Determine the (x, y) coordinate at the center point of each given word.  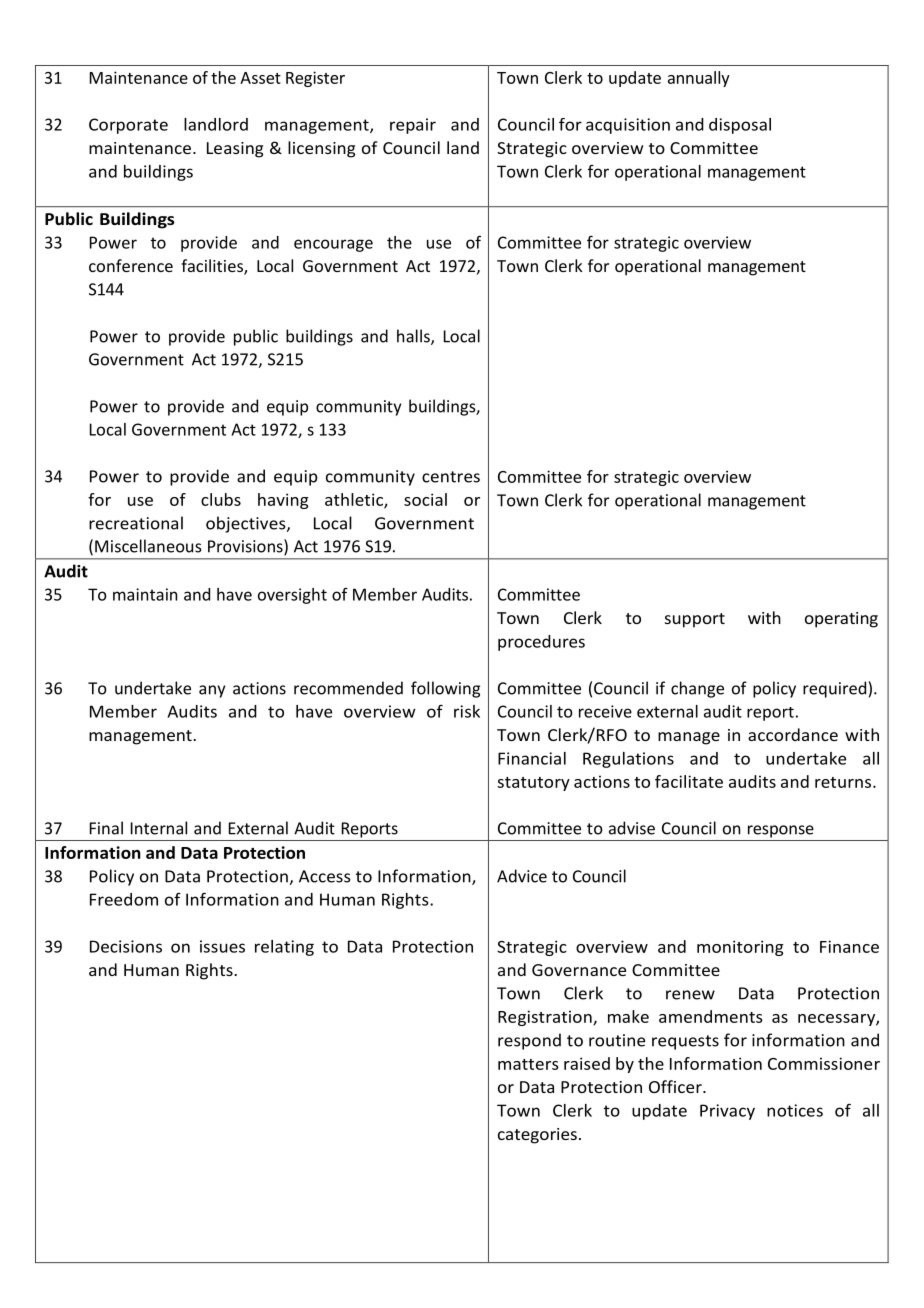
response (781, 831)
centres (451, 477)
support (695, 620)
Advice (522, 876)
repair (413, 126)
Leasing (235, 150)
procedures (541, 643)
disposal (740, 126)
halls (414, 337)
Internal (159, 828)
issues (222, 946)
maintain (145, 594)
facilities (213, 267)
